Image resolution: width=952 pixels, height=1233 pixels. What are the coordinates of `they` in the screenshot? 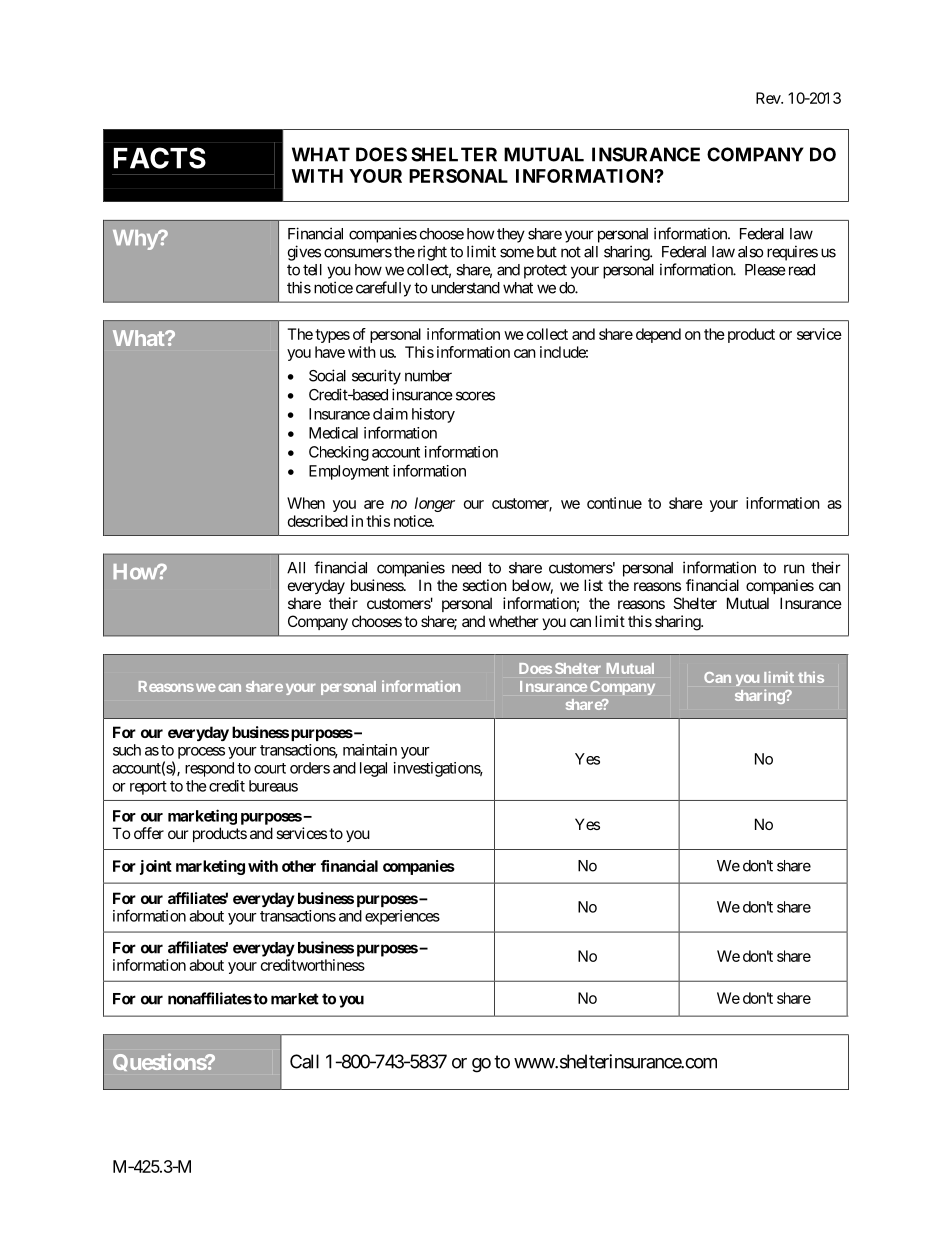 It's located at (511, 235).
